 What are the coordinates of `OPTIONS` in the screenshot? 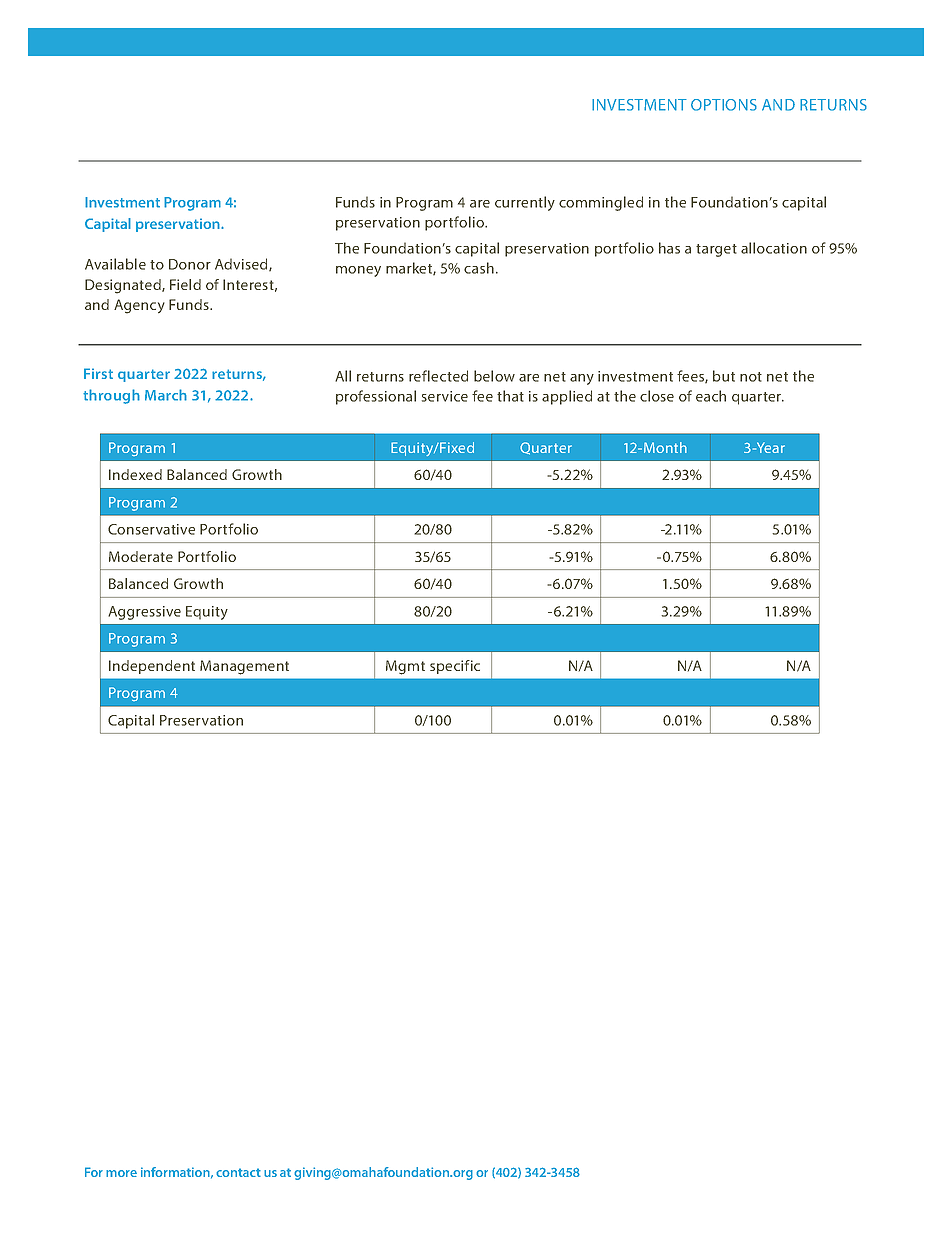 It's located at (724, 105).
